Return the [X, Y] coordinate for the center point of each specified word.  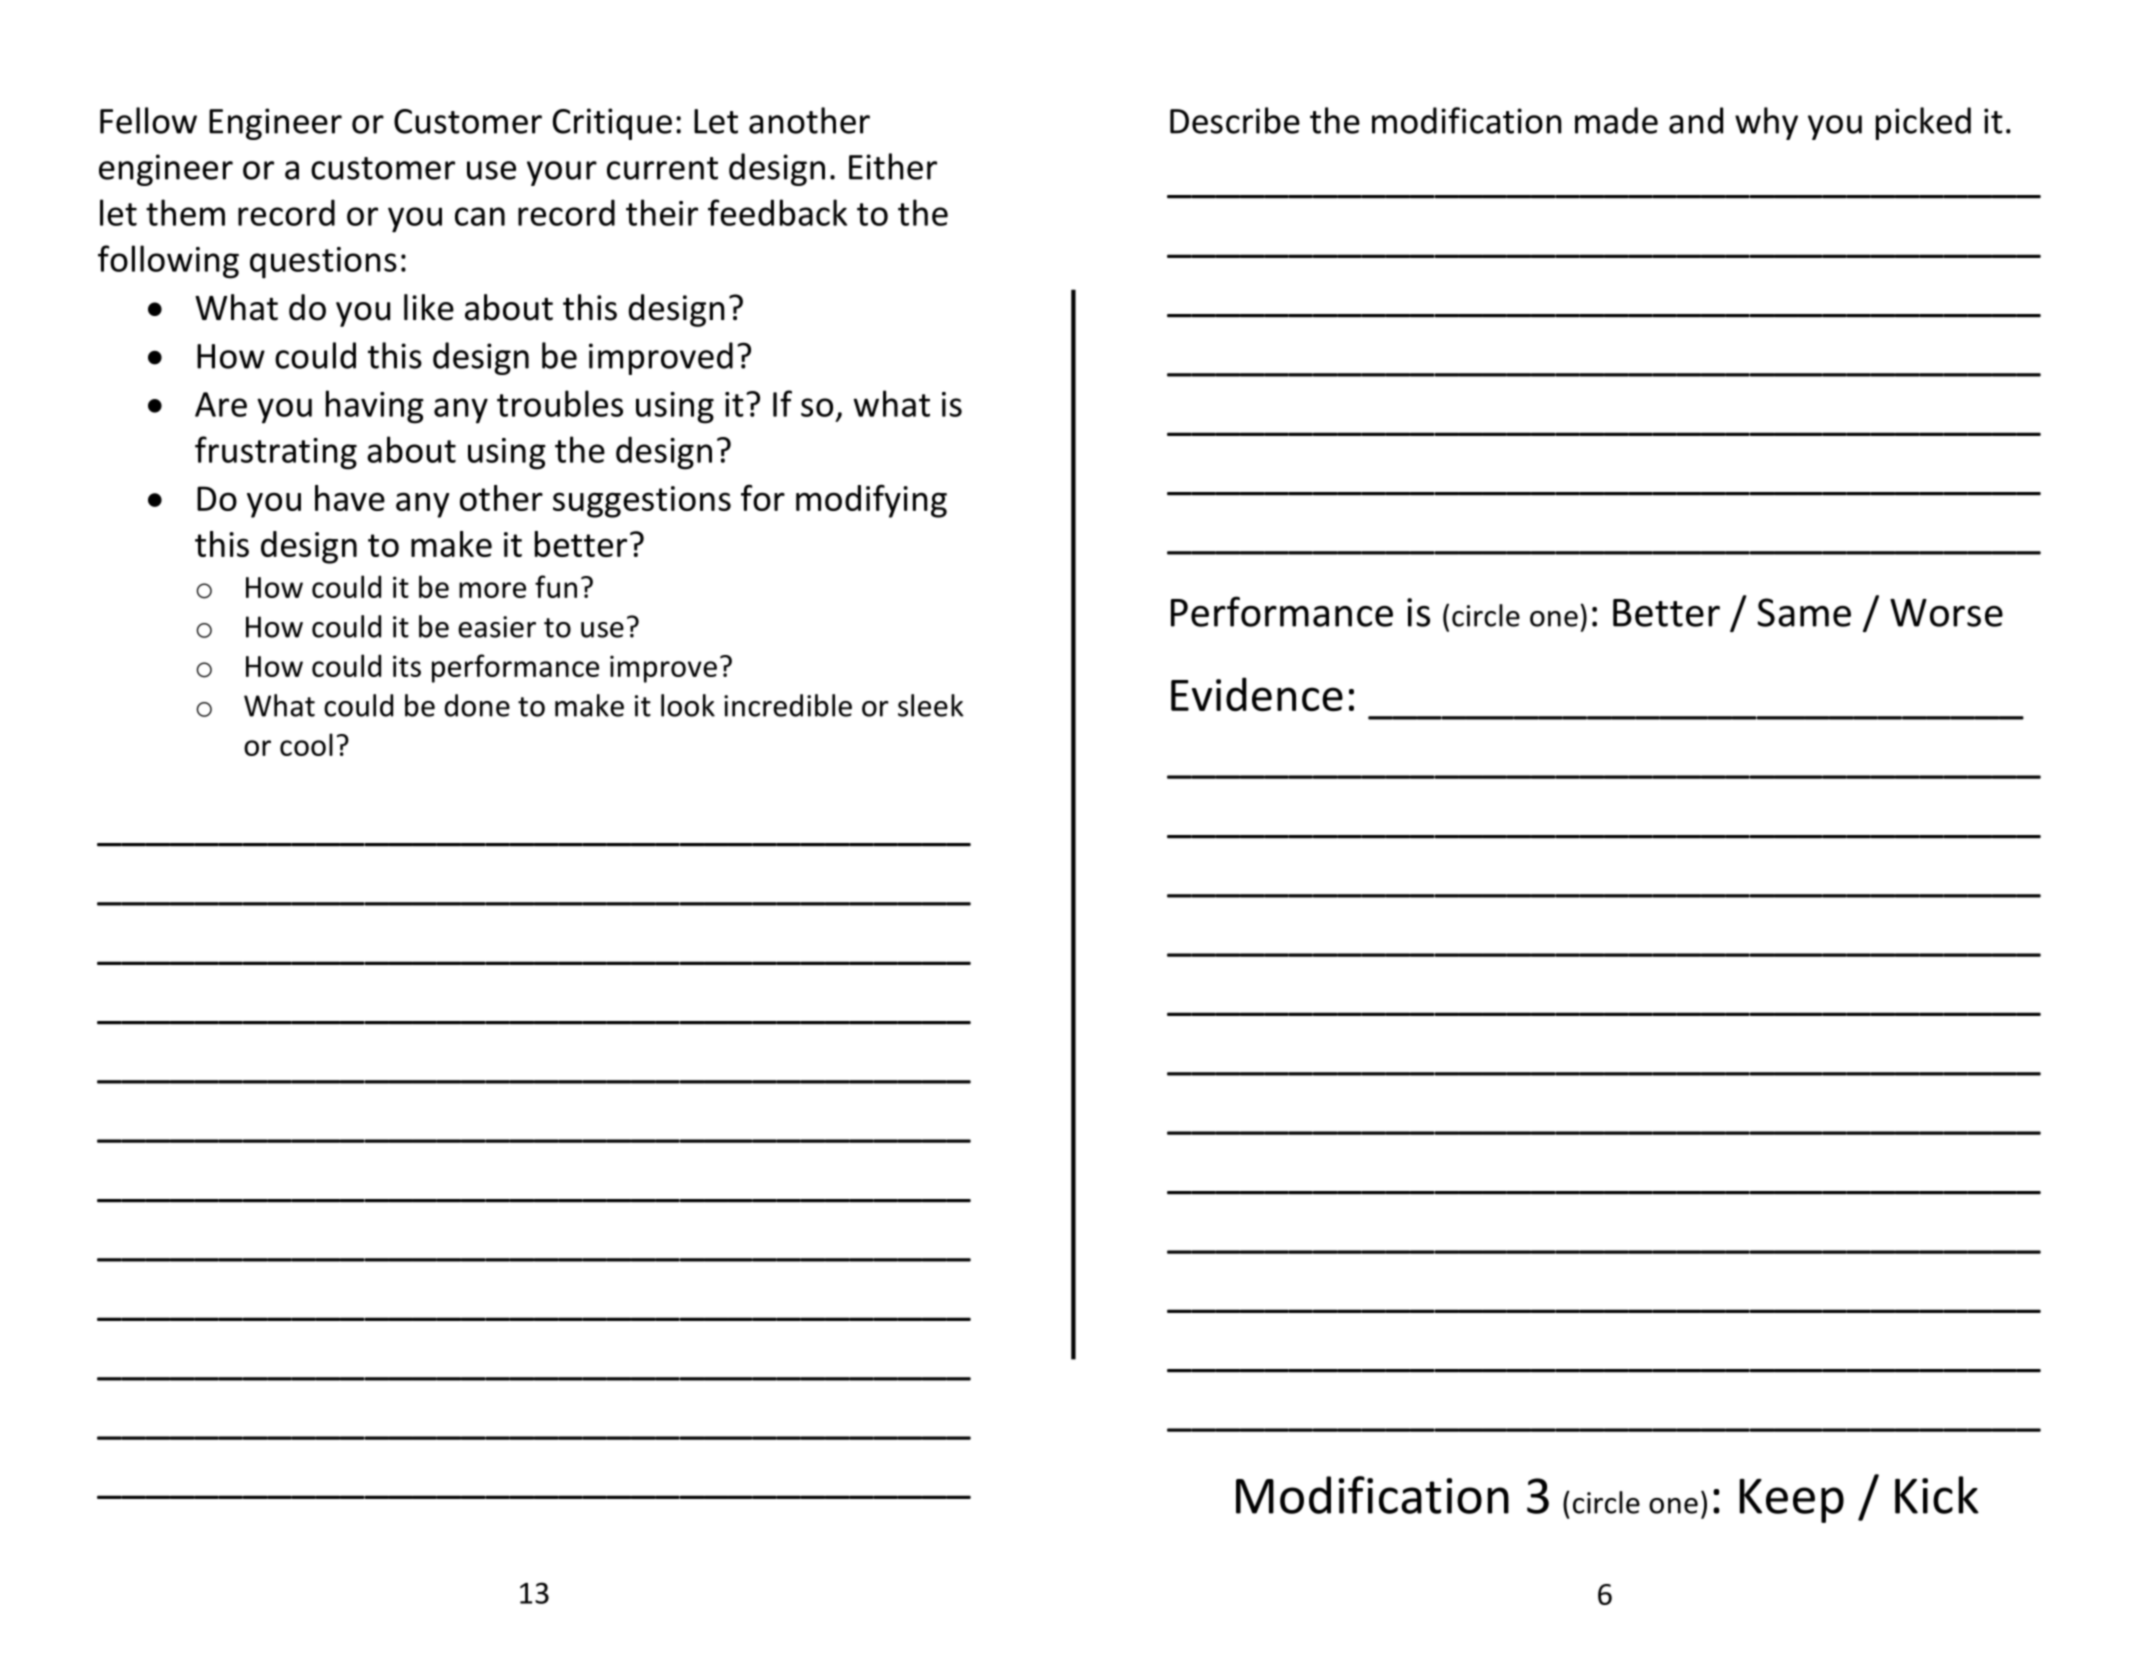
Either [893, 166]
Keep [1792, 1501]
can [480, 216]
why [1766, 123]
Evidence [1257, 694]
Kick [1937, 1495]
